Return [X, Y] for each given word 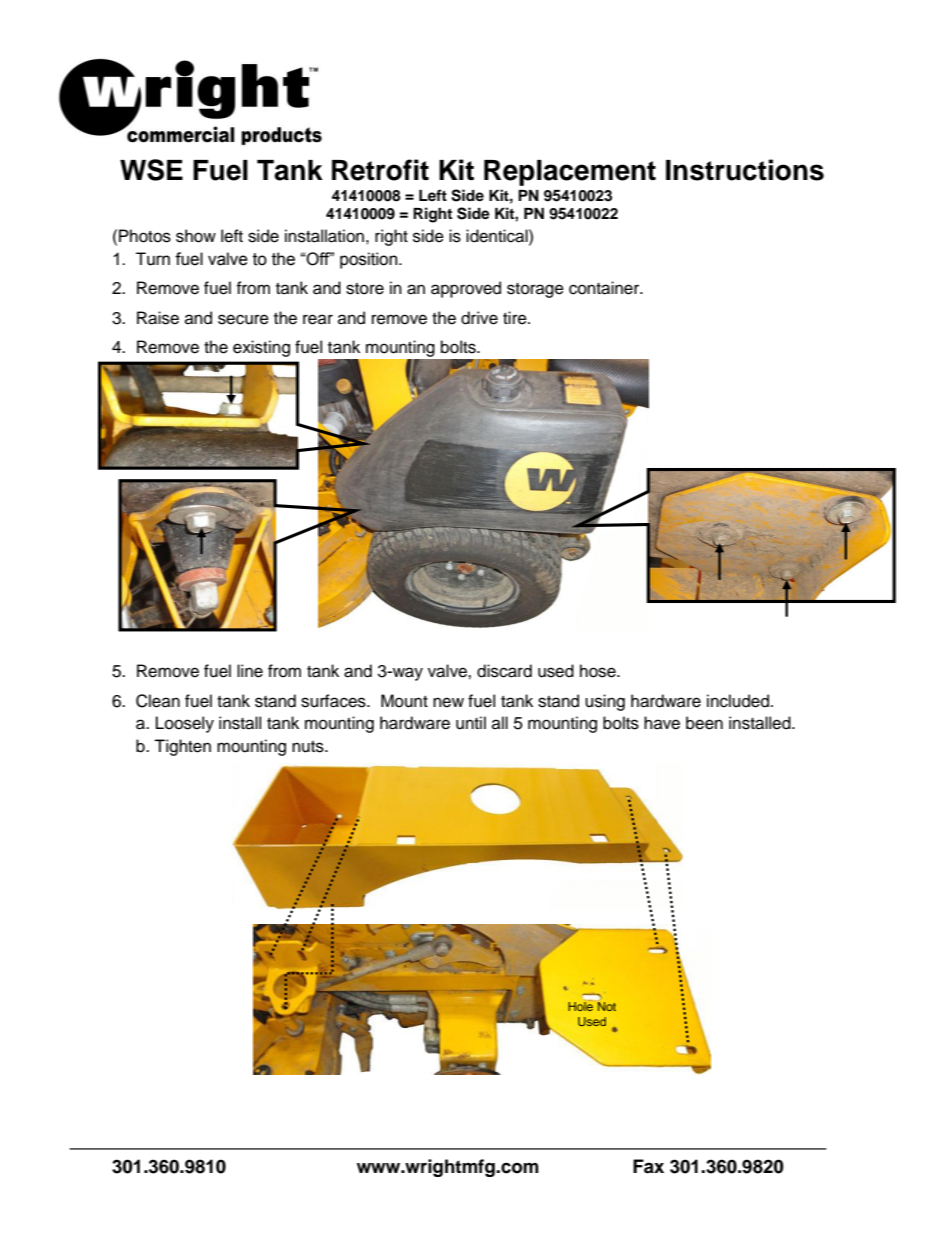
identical [498, 236]
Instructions [745, 170]
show [196, 236]
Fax [648, 1166]
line [250, 671]
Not [607, 1006]
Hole [580, 1006]
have [662, 723]
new [448, 702]
